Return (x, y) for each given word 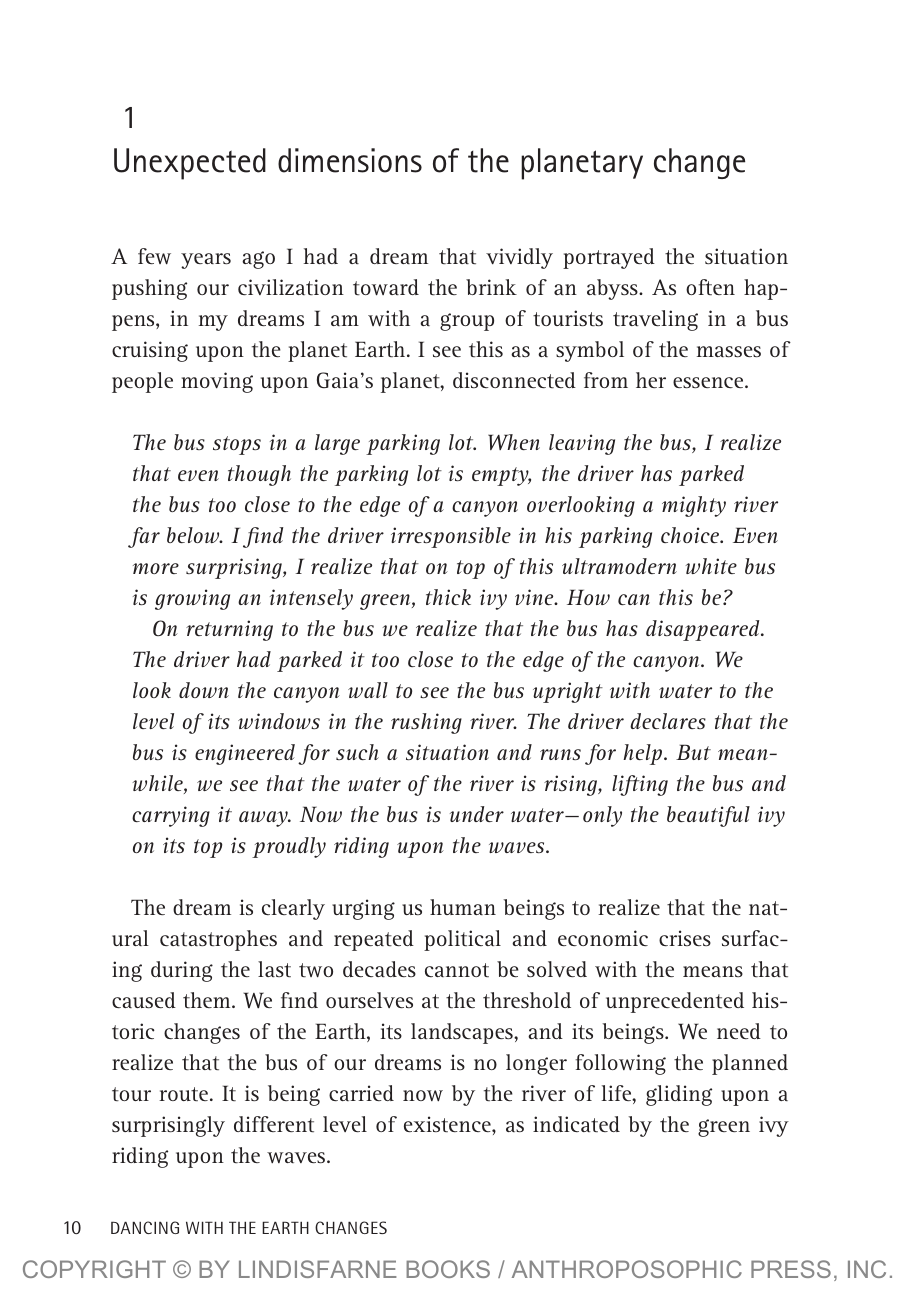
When (514, 442)
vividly (519, 258)
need (739, 1031)
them (208, 1000)
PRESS (791, 1269)
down (204, 690)
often (710, 287)
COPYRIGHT (94, 1269)
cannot (457, 970)
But (693, 752)
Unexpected (190, 164)
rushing (426, 723)
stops (237, 445)
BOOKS (448, 1269)
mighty (694, 506)
